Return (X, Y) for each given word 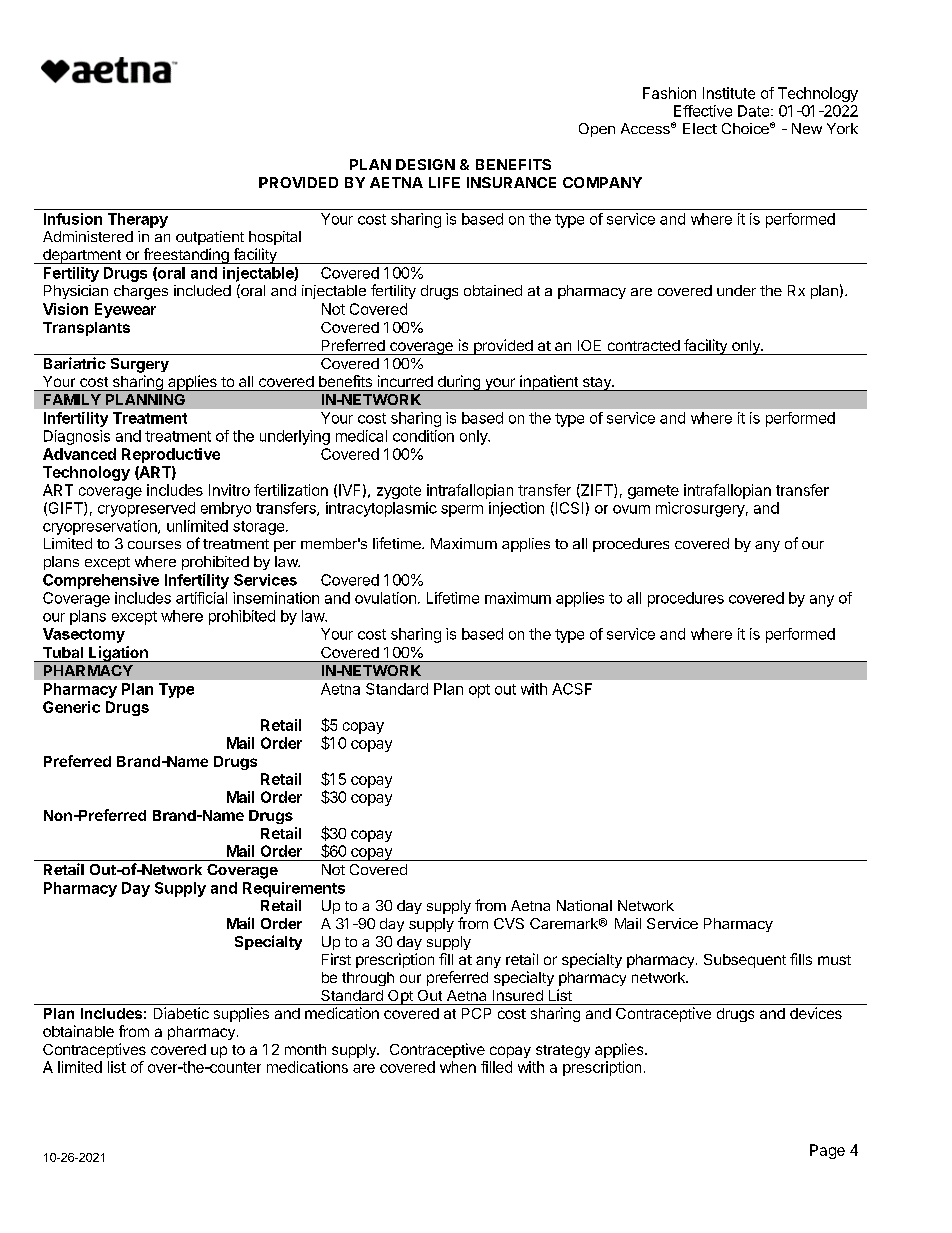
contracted (644, 345)
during (458, 383)
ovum (631, 509)
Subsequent (745, 961)
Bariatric (75, 363)
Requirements (294, 889)
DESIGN (425, 164)
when (458, 1067)
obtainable (78, 1031)
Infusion (73, 219)
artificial (201, 598)
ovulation (385, 598)
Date (755, 111)
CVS (509, 923)
